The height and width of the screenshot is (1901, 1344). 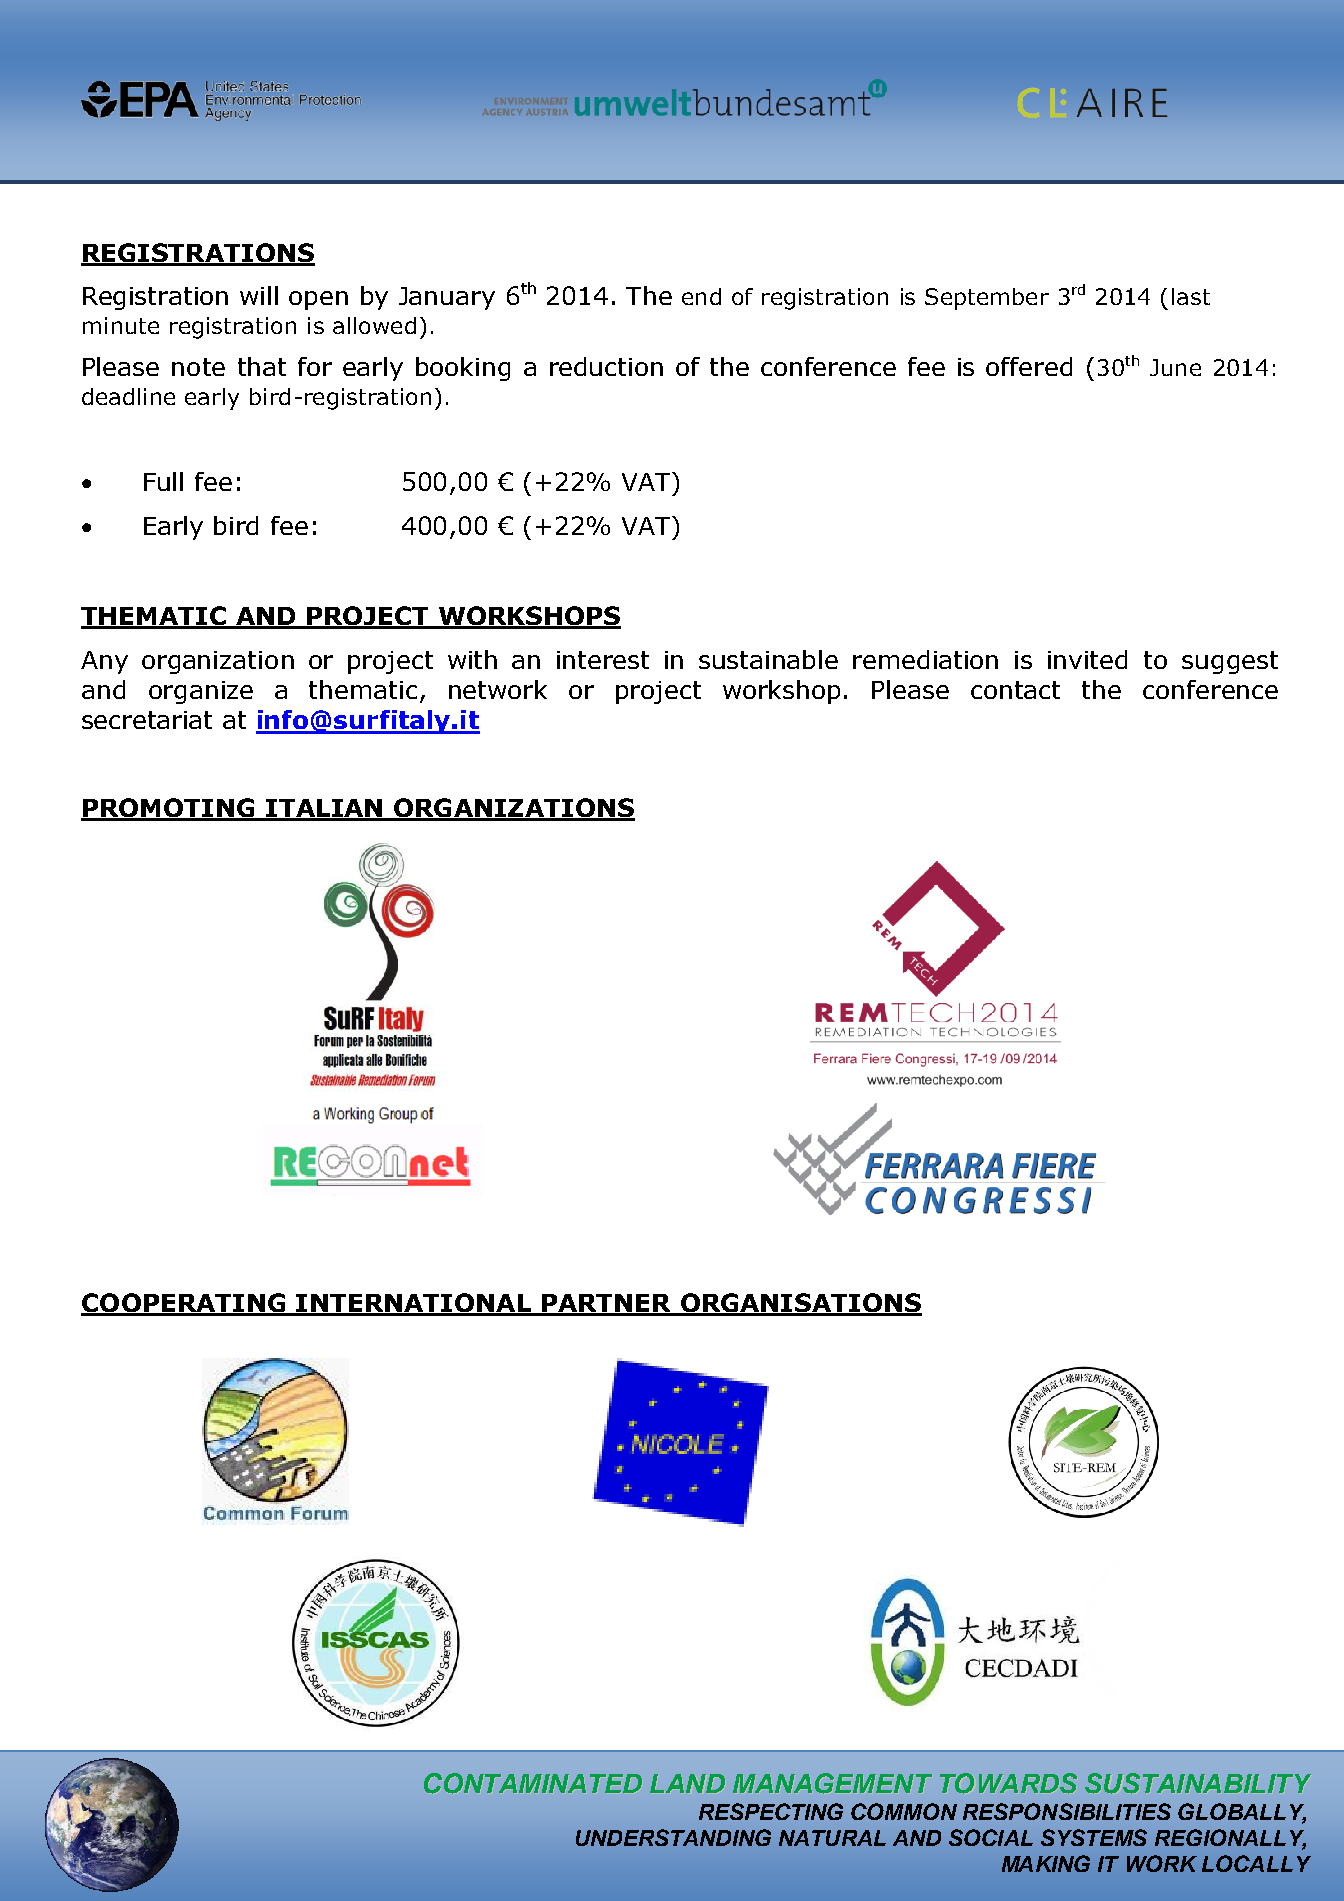 I want to click on RESPECTING, so click(x=771, y=1811).
